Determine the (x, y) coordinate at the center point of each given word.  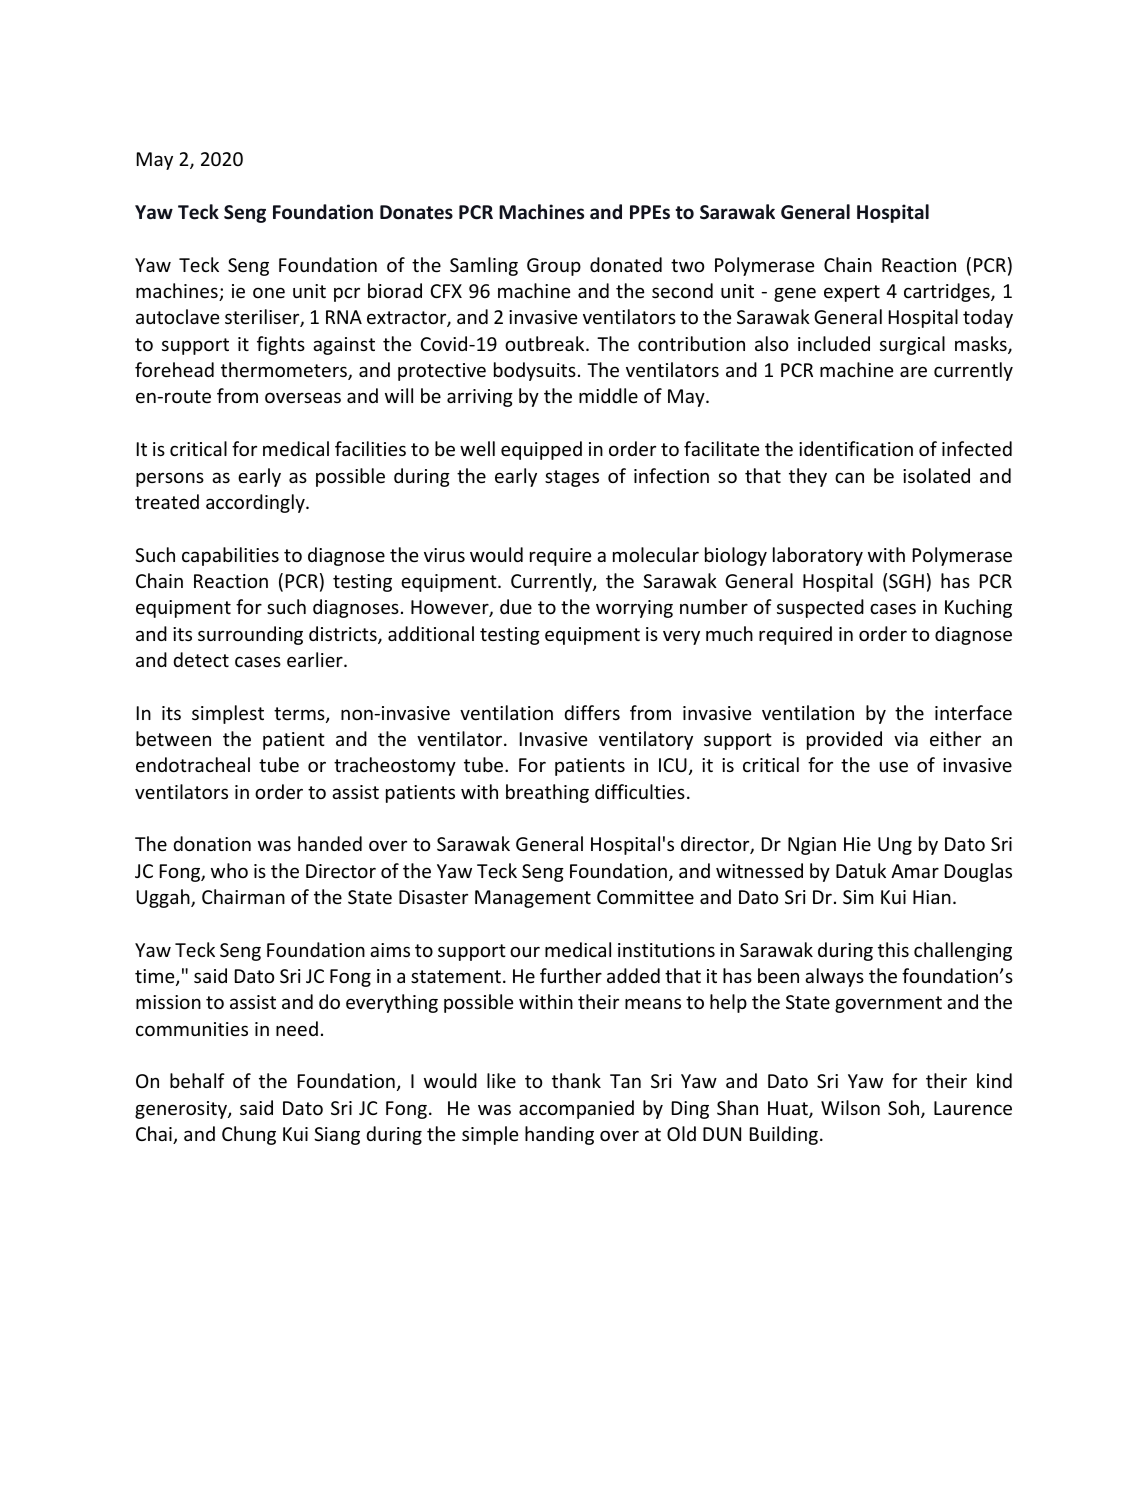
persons (170, 479)
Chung (249, 1135)
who (229, 870)
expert (852, 293)
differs (592, 712)
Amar (915, 871)
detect (201, 659)
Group (554, 267)
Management (533, 899)
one (269, 292)
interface (973, 712)
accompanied (576, 1109)
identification (856, 448)
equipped (541, 450)
